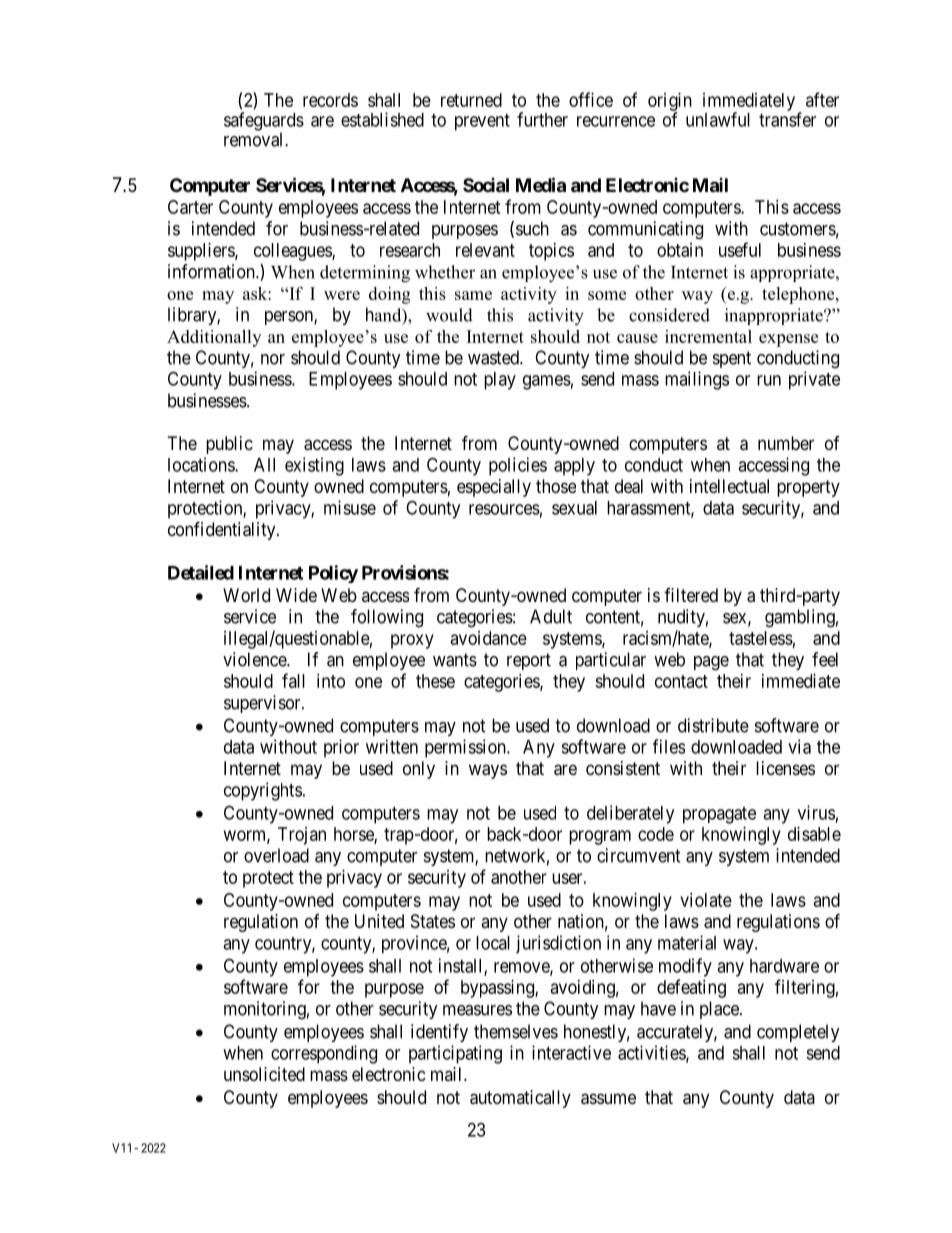 The width and height of the document is (952, 1233). Describe the element at coordinates (798, 1033) in the document. I see `completely` at that location.
